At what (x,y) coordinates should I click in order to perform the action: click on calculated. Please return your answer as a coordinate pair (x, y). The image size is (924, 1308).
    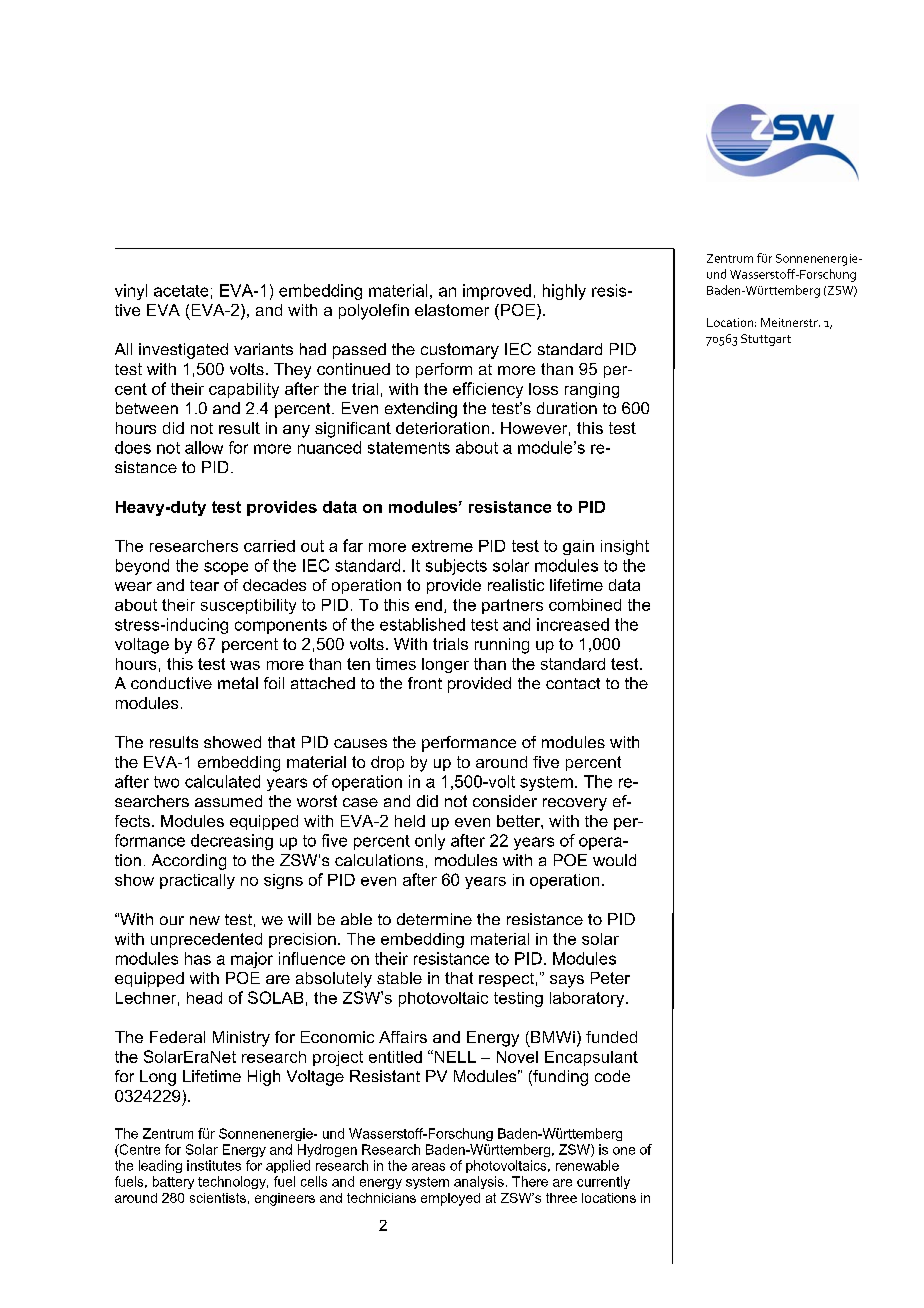
    Looking at the image, I should click on (222, 781).
